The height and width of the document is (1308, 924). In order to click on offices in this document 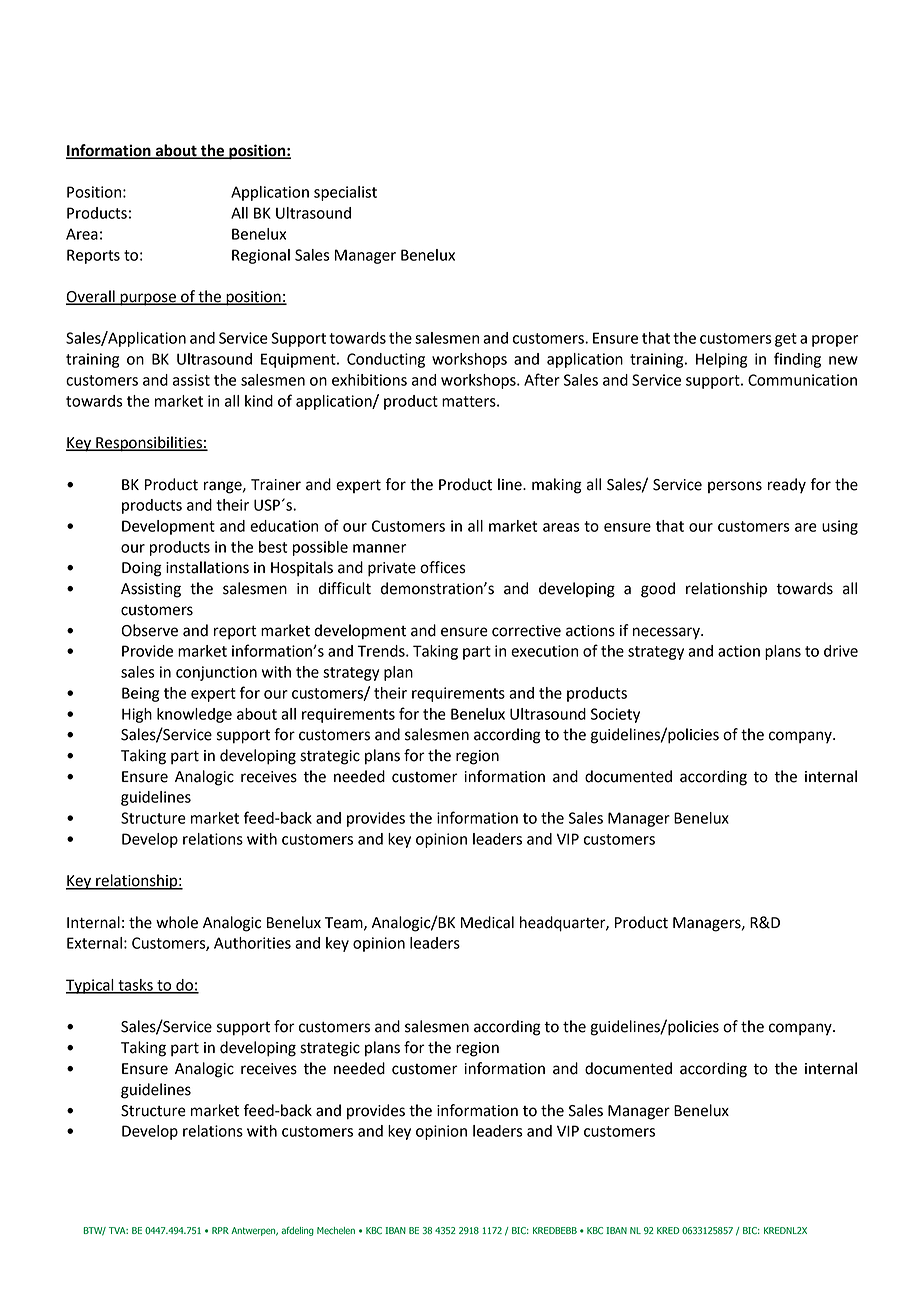, I will do `click(443, 567)`.
